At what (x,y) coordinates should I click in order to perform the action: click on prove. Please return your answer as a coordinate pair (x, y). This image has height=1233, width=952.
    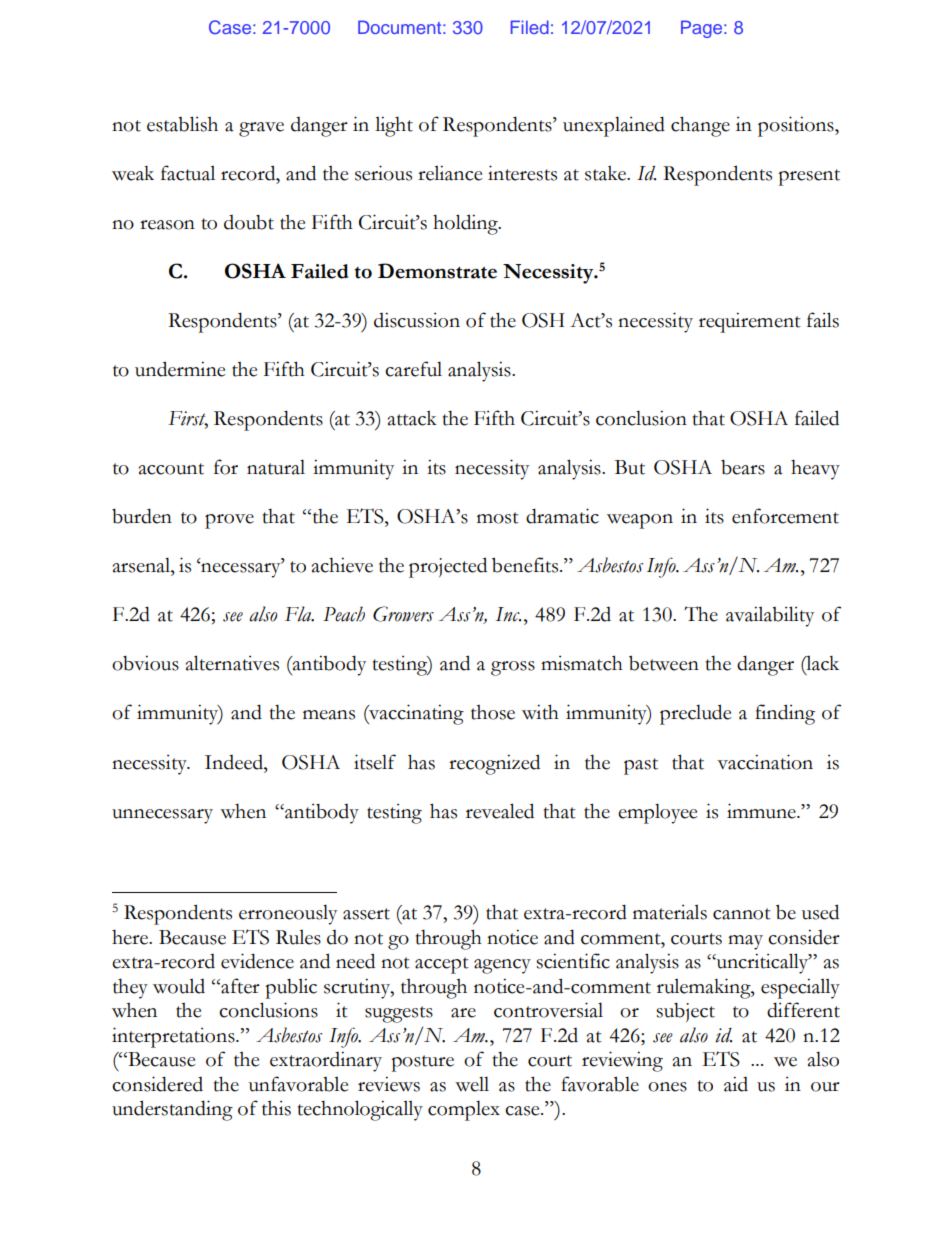
    Looking at the image, I should click on (229, 521).
